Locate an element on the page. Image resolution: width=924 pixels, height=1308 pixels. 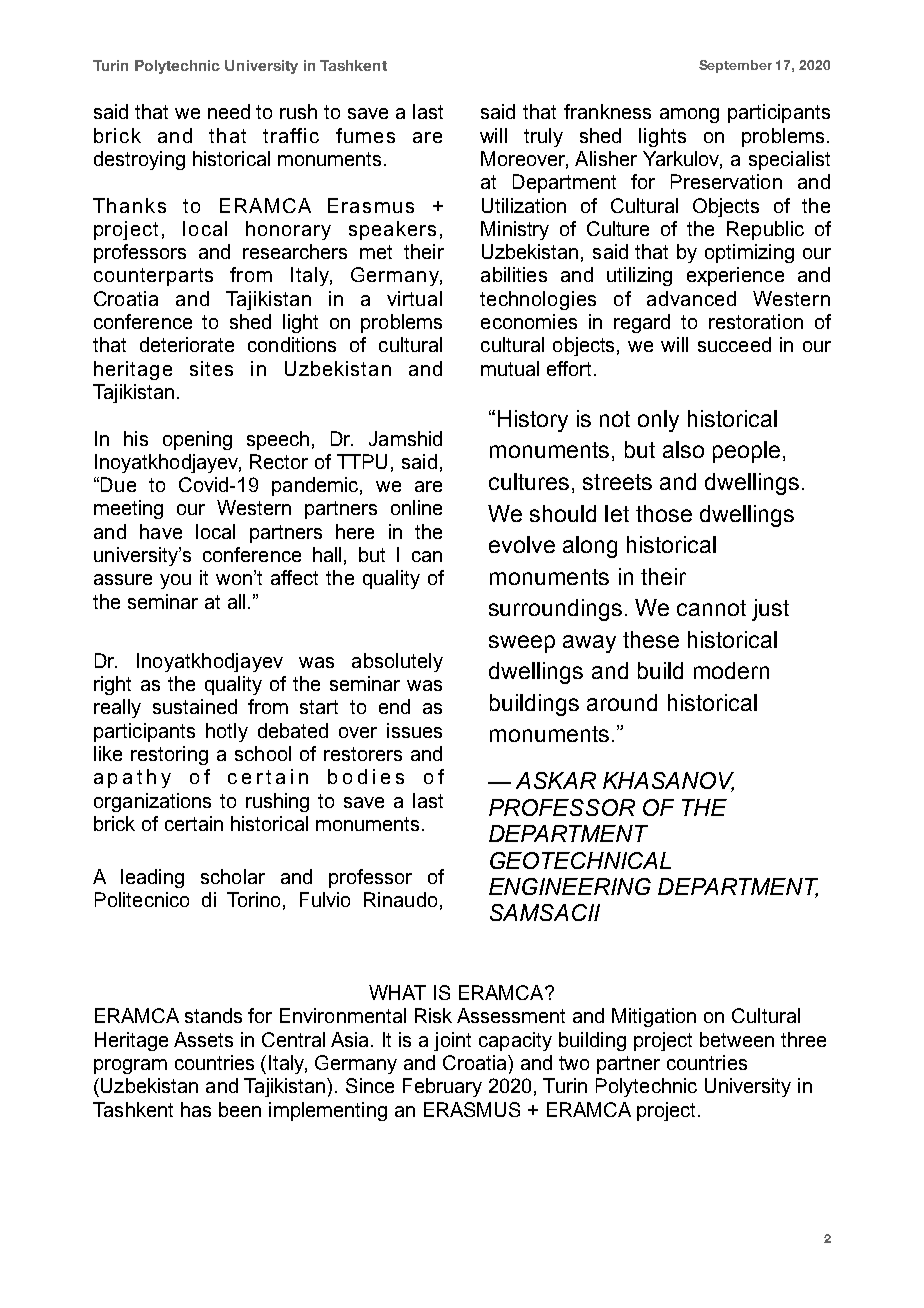
among is located at coordinates (689, 115).
